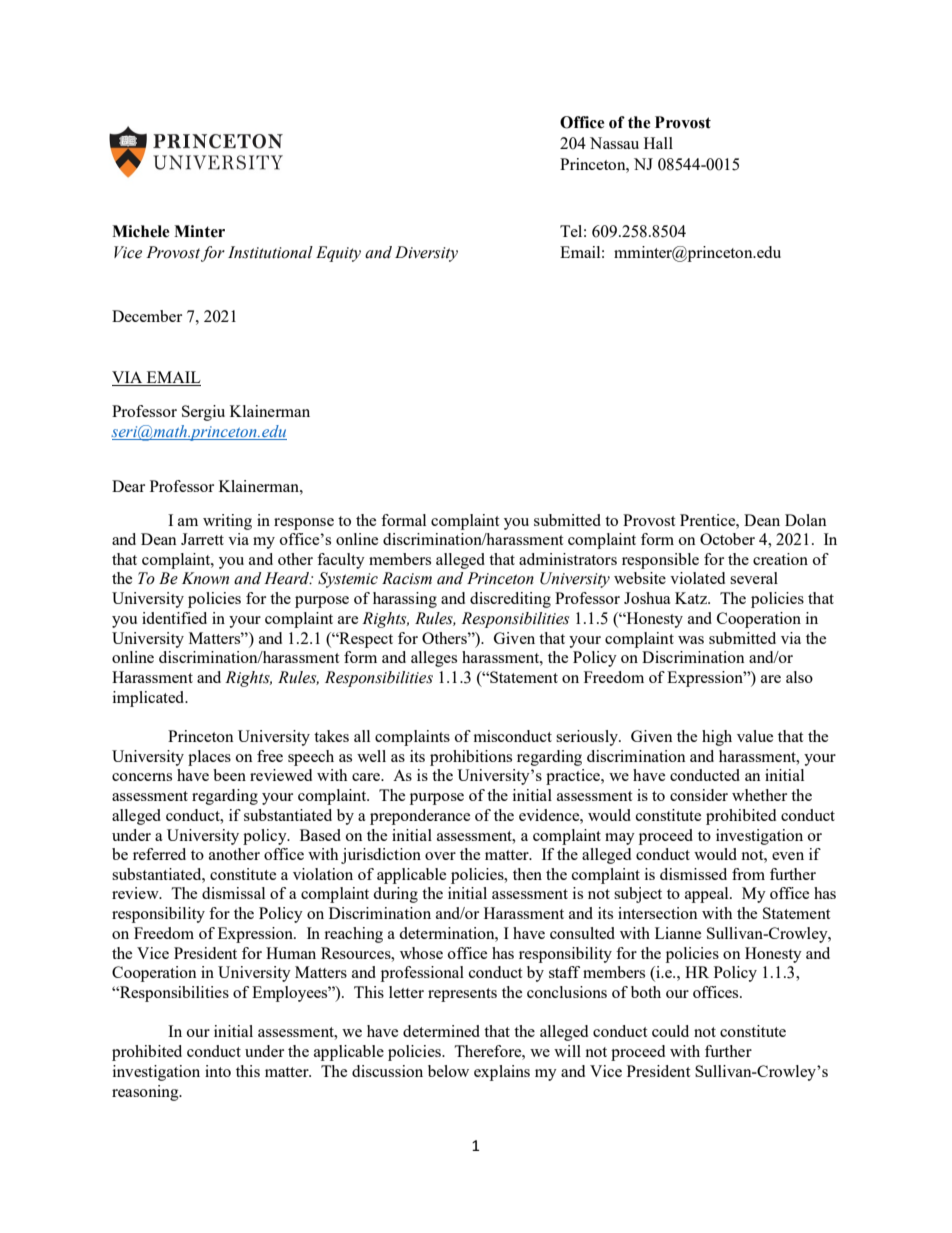 This screenshot has width=952, height=1233. Describe the element at coordinates (510, 600) in the screenshot. I see `discrediting` at that location.
